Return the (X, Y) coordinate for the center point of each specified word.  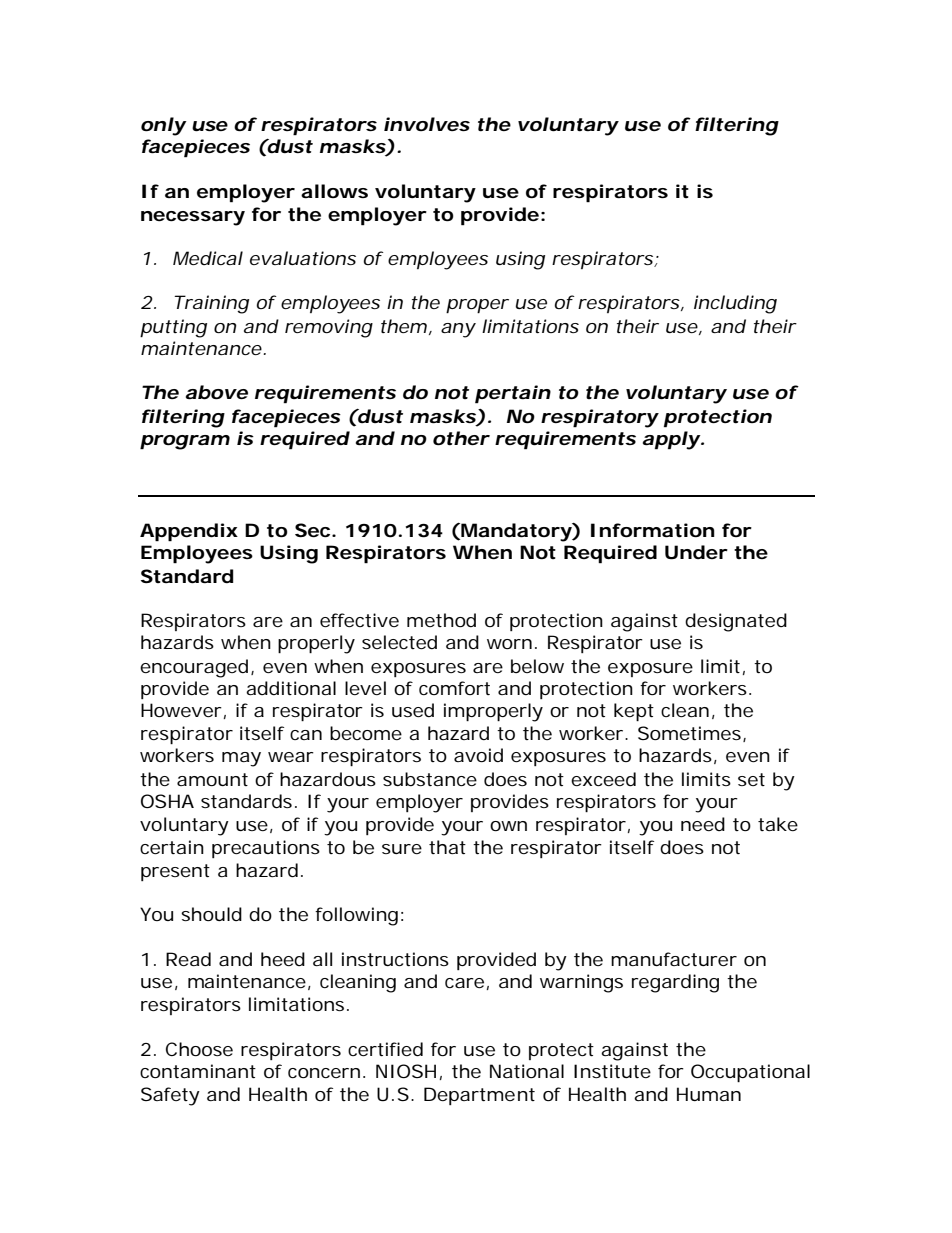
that (447, 847)
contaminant (198, 1071)
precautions (266, 849)
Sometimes (689, 733)
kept (634, 712)
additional (291, 688)
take (778, 824)
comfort (454, 688)
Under (696, 552)
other (460, 438)
